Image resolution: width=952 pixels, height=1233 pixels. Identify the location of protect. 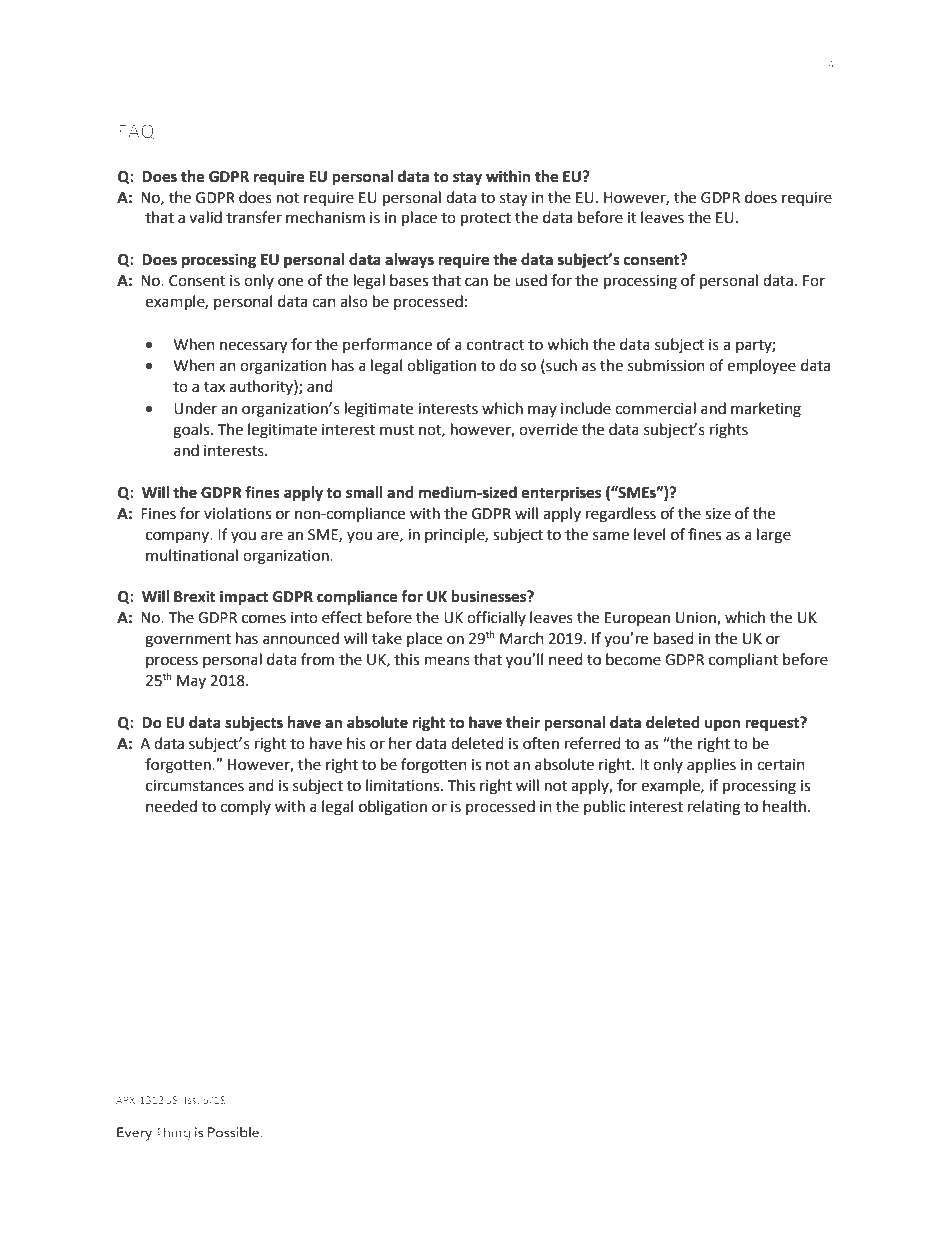
(486, 220).
